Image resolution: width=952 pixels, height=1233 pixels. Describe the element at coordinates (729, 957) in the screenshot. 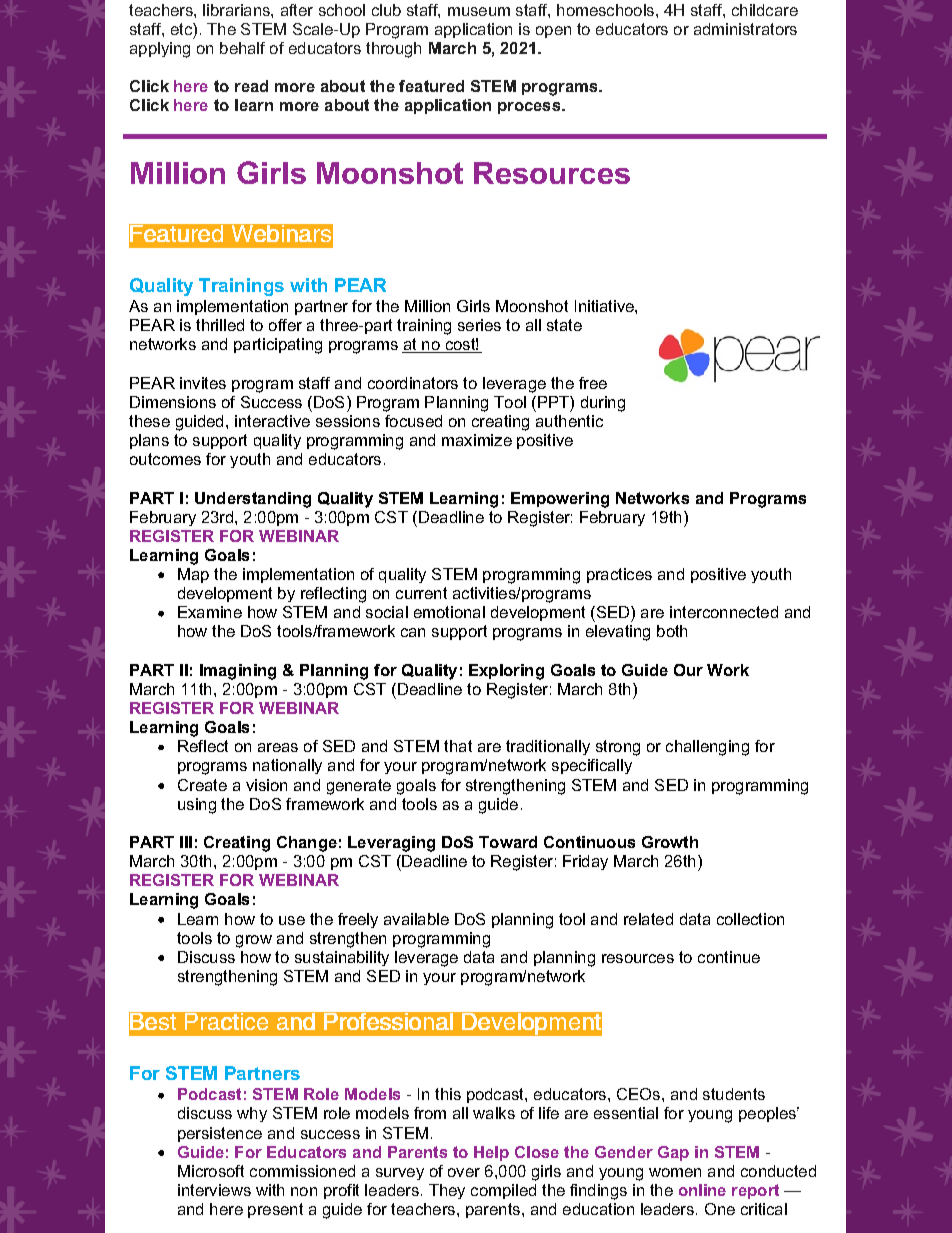

I see `continue` at that location.
